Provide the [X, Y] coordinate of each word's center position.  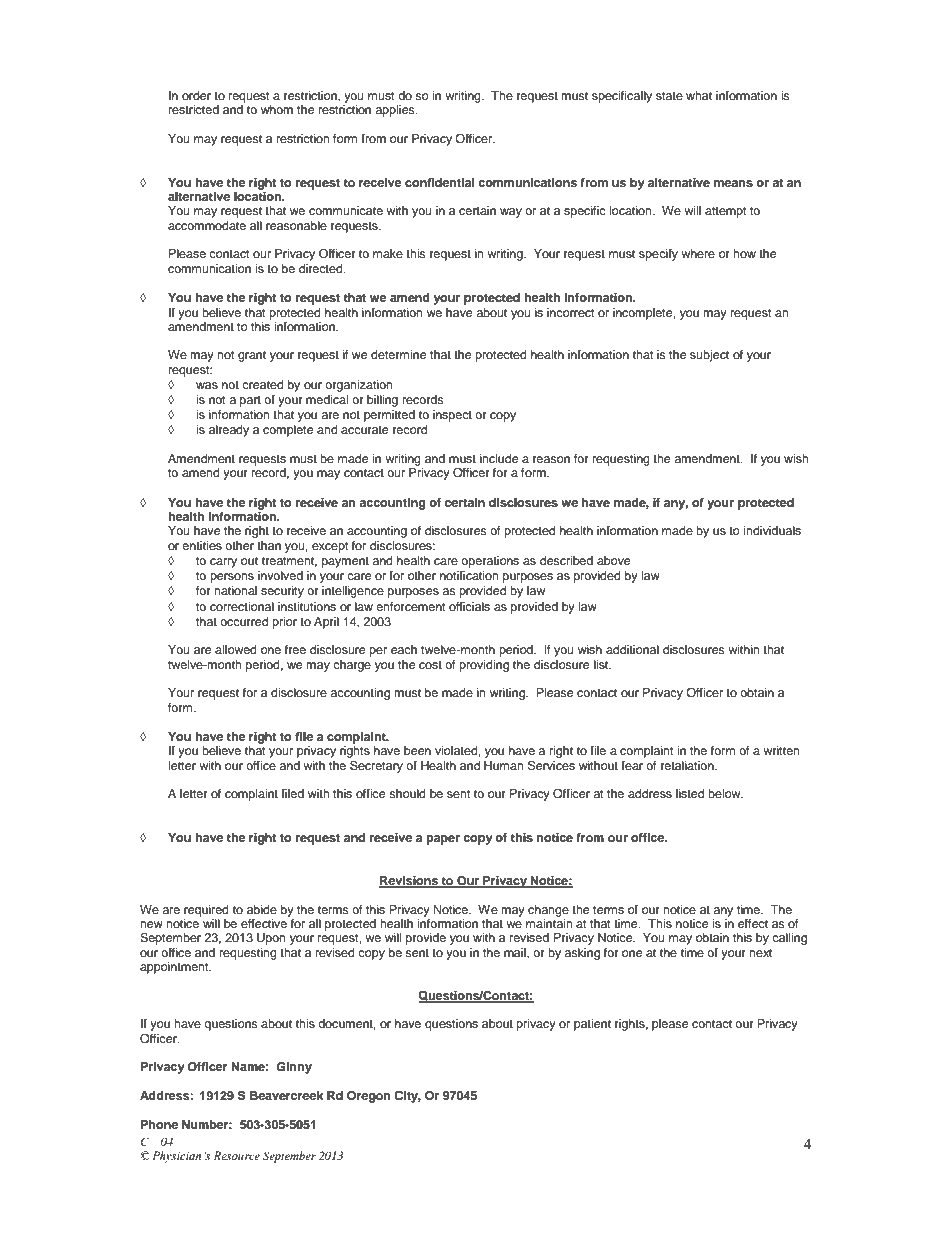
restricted [194, 109]
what [699, 95]
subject [709, 356]
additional [632, 649]
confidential [439, 182]
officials [469, 606]
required [206, 911]
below [725, 793]
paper [443, 840]
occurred [244, 621]
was [207, 385]
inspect [452, 416]
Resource [237, 1155]
